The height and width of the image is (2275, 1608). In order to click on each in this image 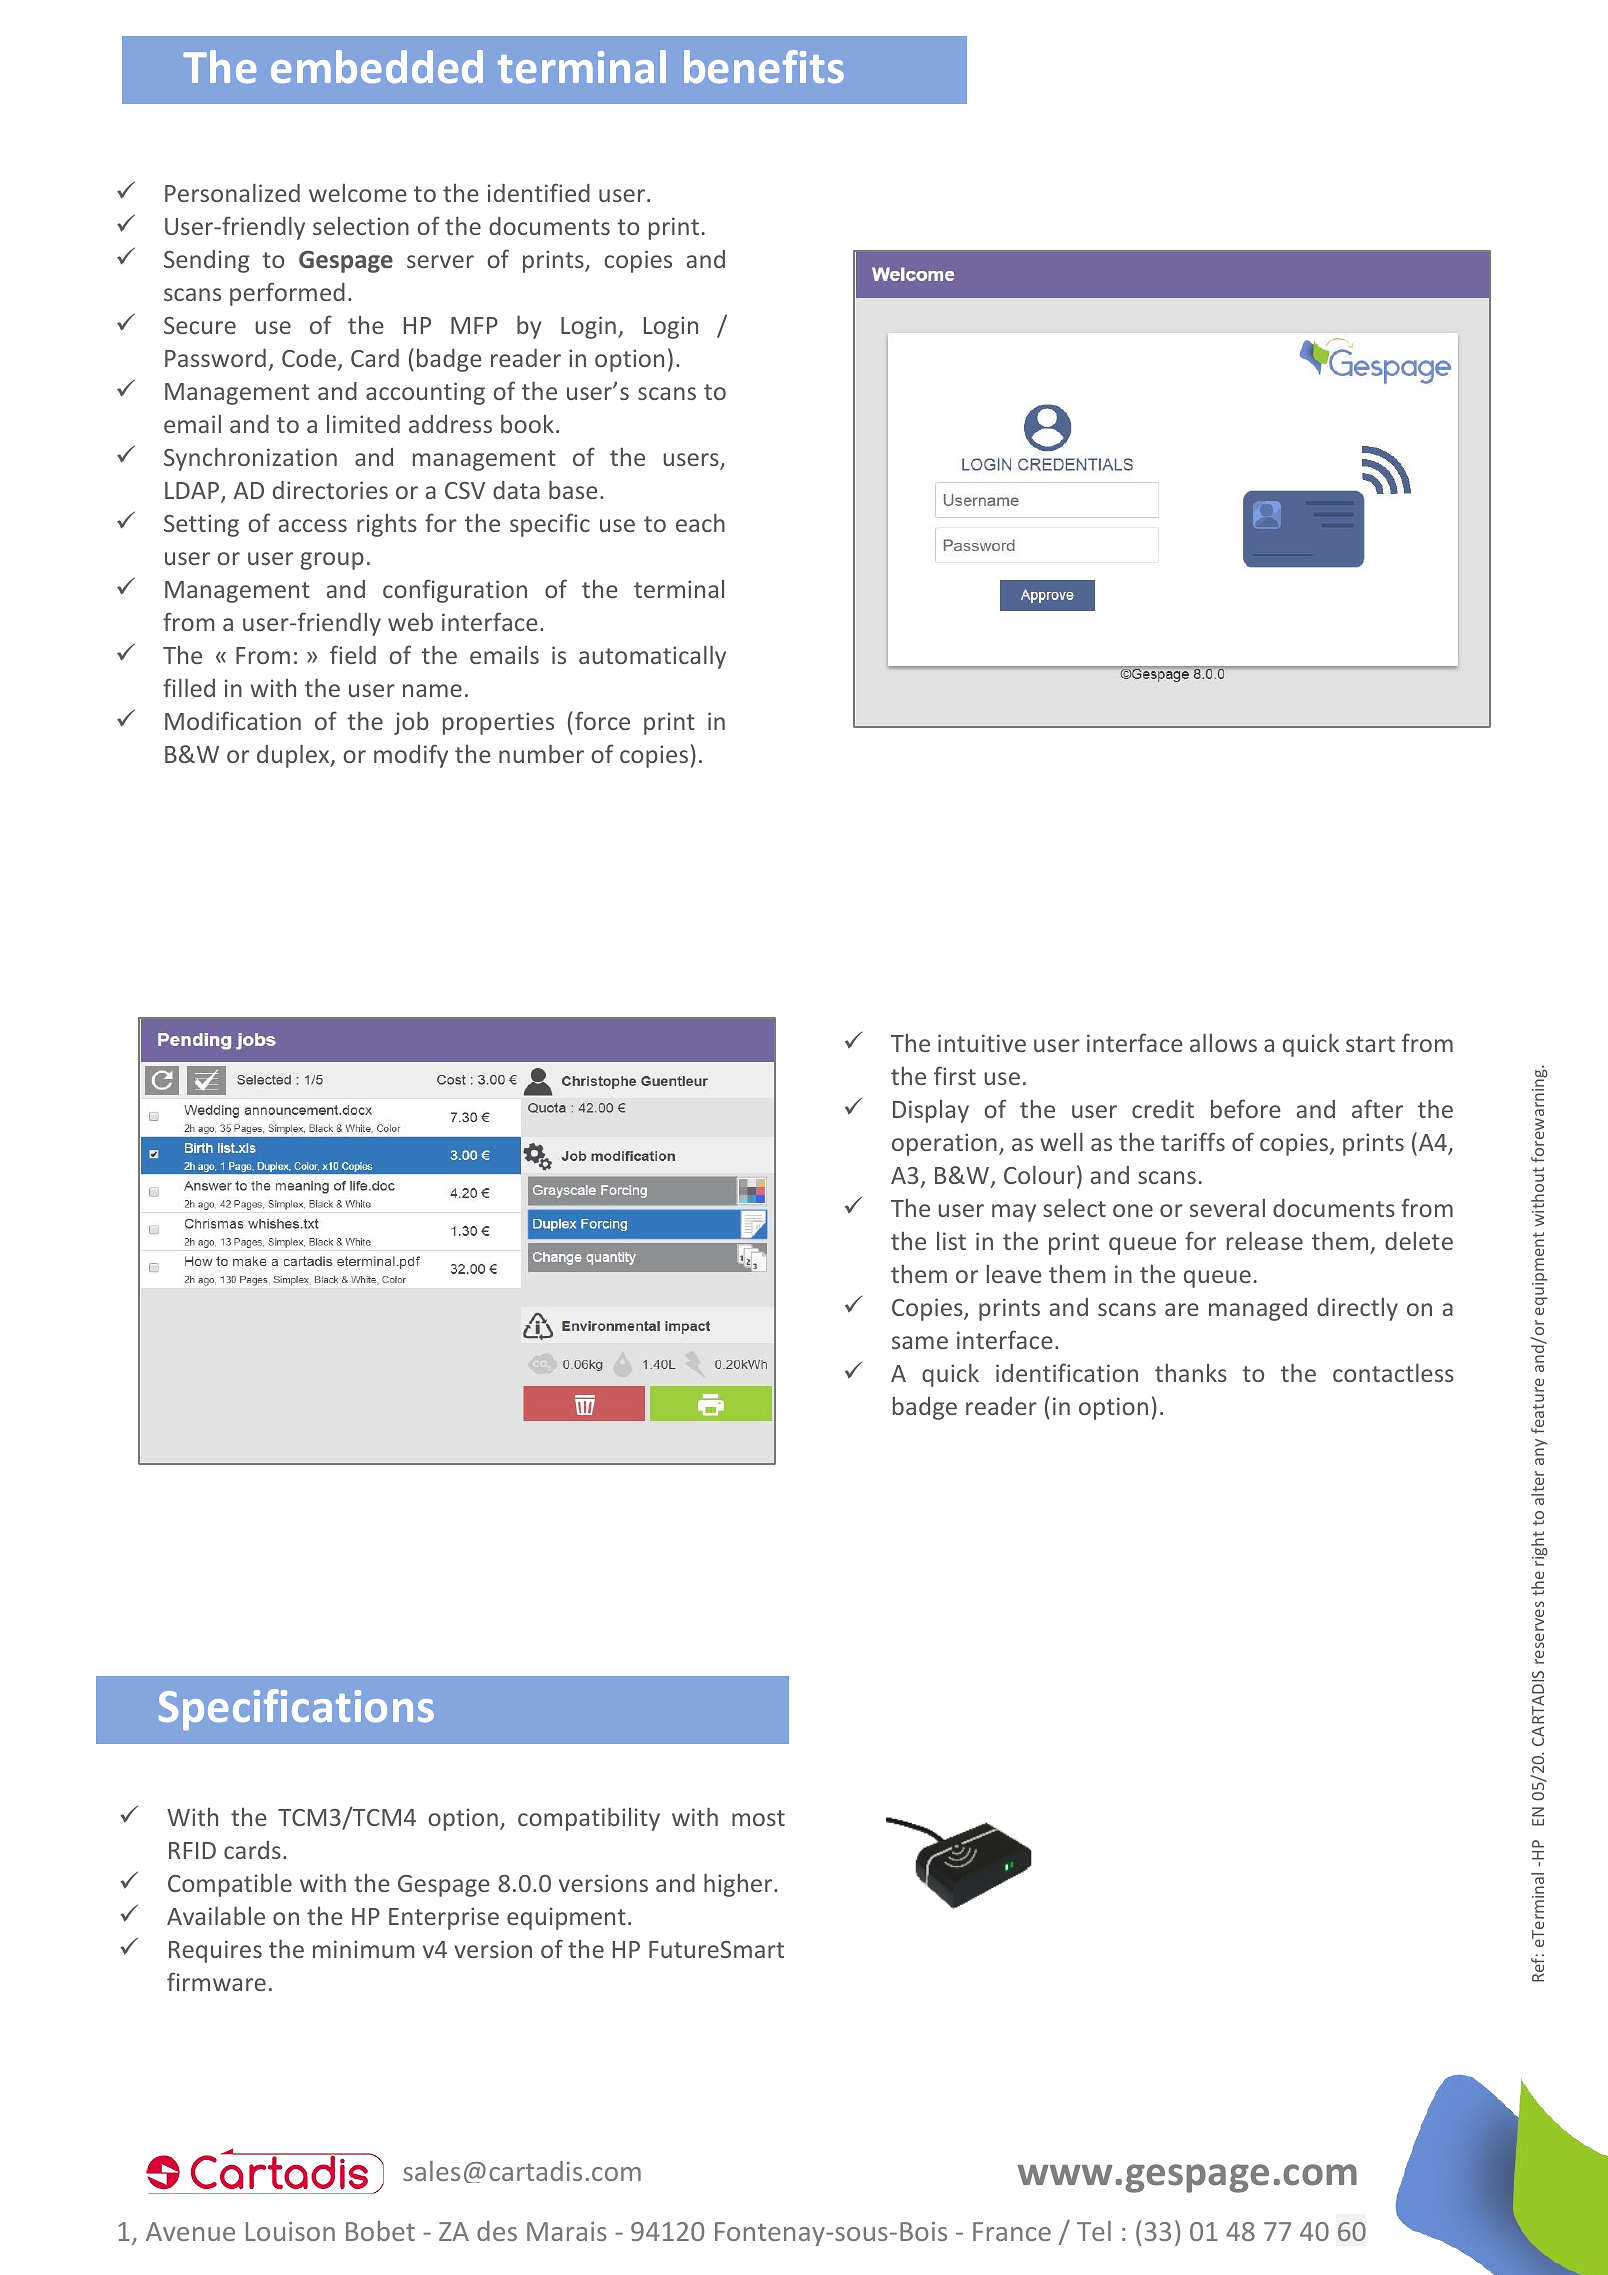, I will do `click(700, 523)`.
